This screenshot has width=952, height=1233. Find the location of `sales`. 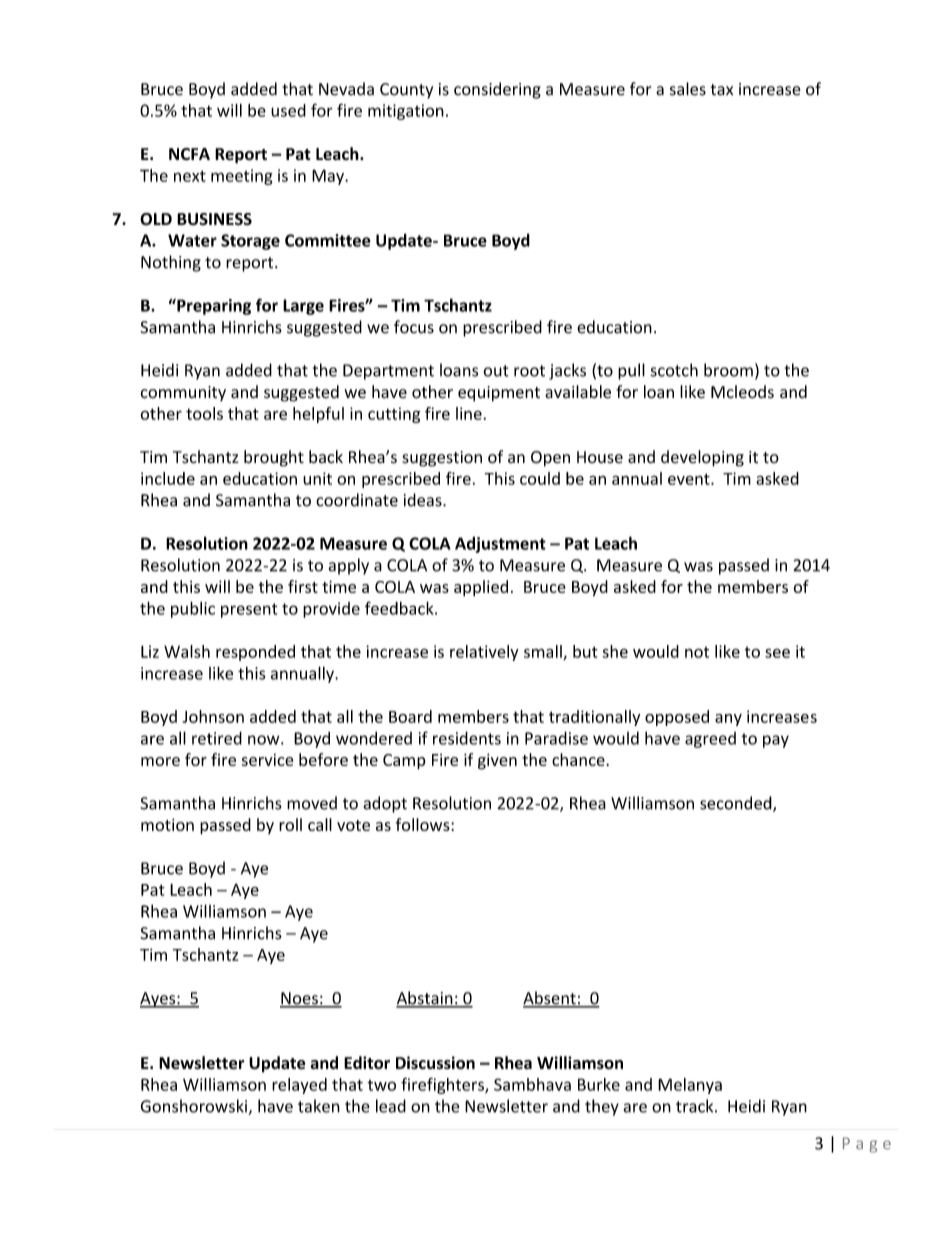

sales is located at coordinates (688, 89).
